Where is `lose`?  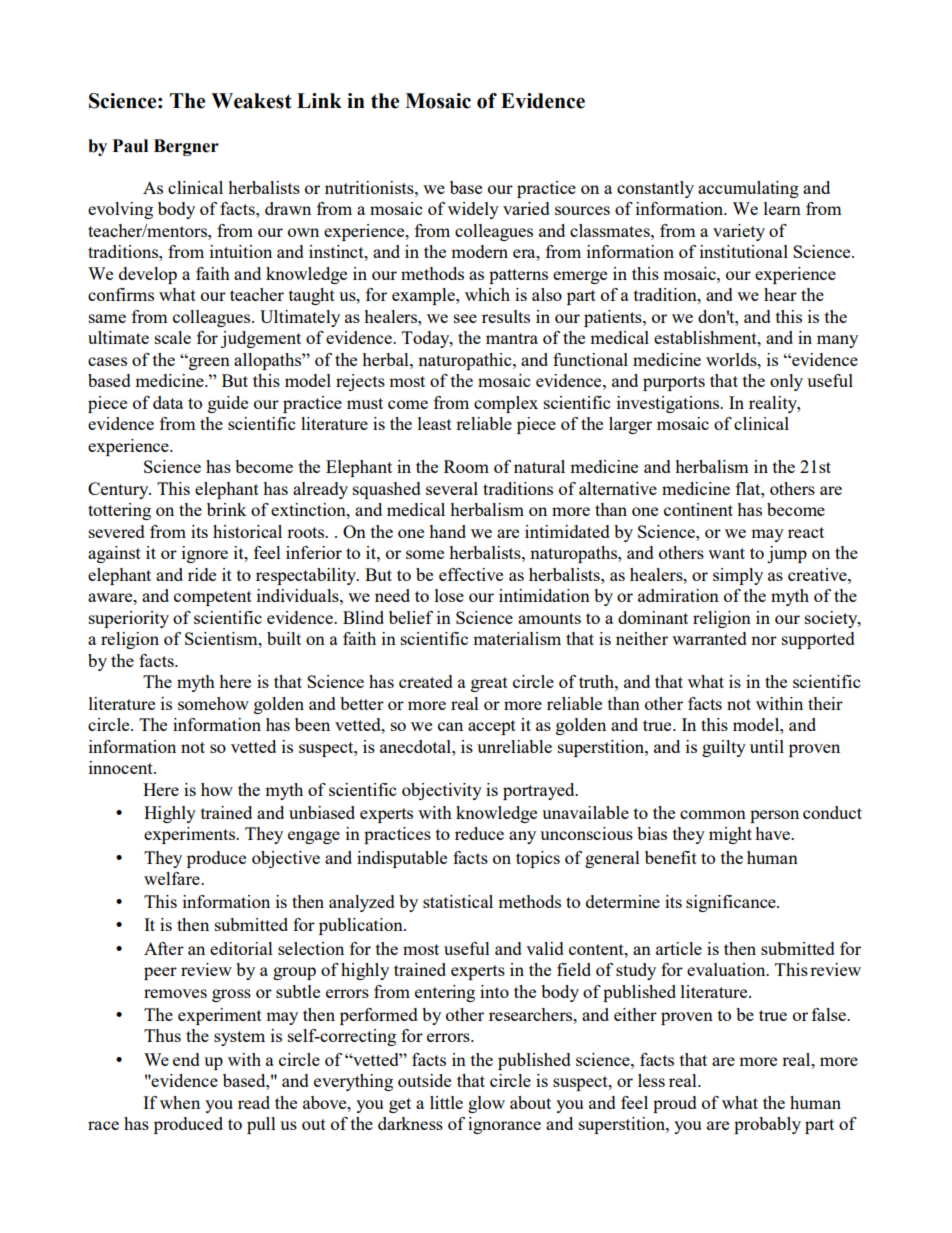 lose is located at coordinates (449, 595).
